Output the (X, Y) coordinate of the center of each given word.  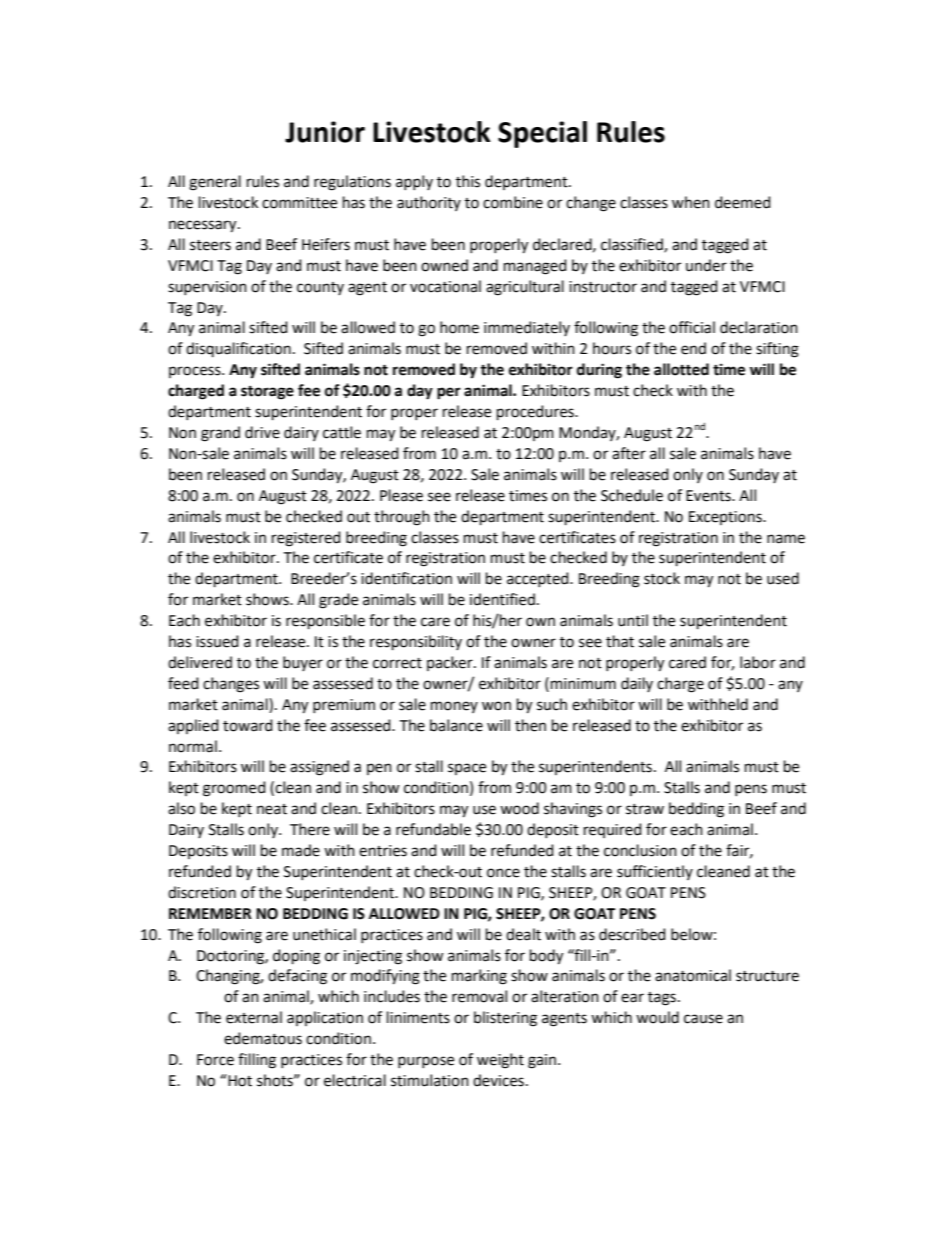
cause (703, 1019)
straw (645, 809)
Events (709, 496)
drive (262, 432)
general (215, 183)
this (468, 181)
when (691, 202)
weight (500, 1061)
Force (215, 1060)
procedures (536, 412)
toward (248, 725)
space (467, 769)
